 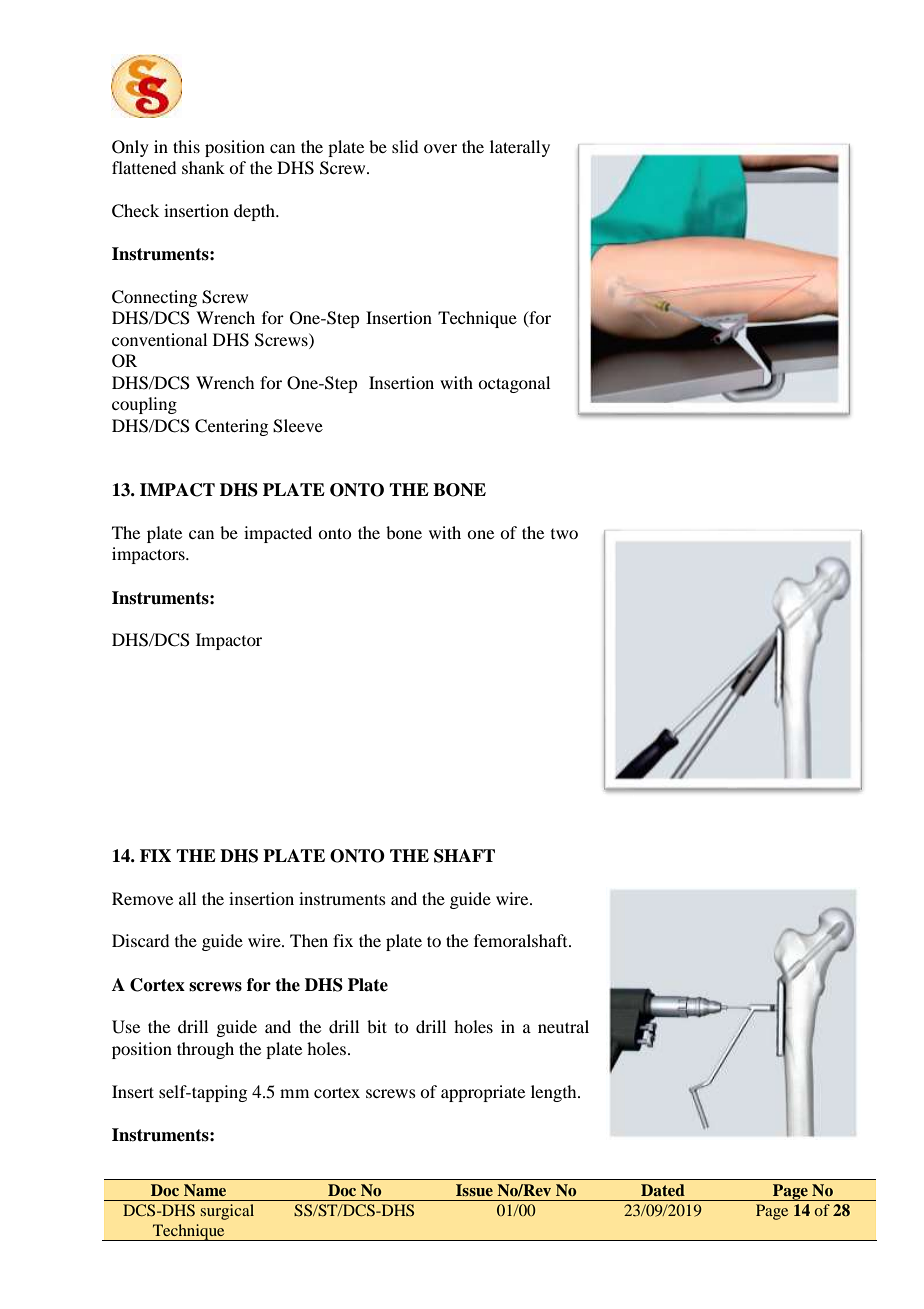 I want to click on Dated, so click(x=663, y=1190).
